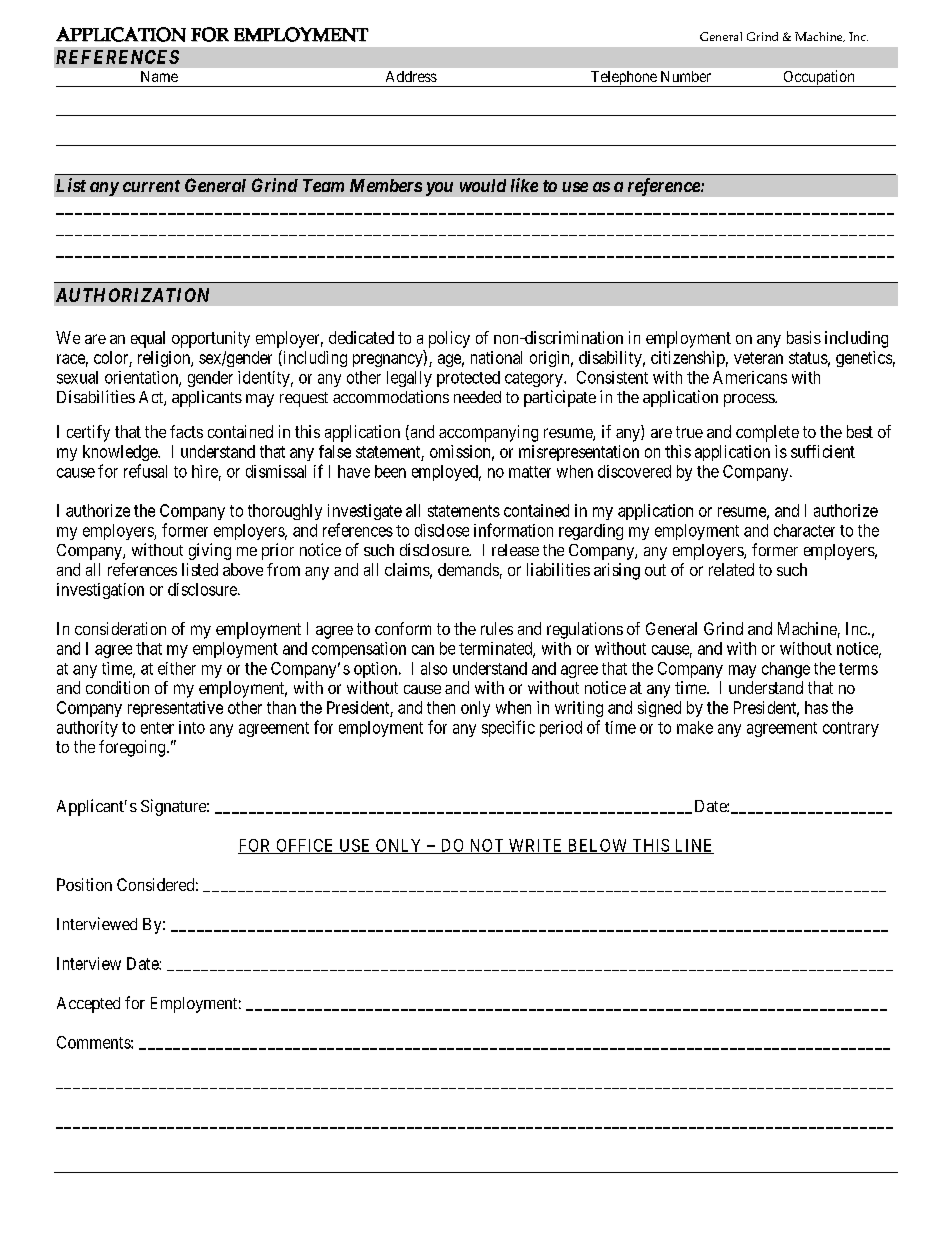 This image has width=952, height=1233. What do you see at coordinates (441, 707) in the image?
I see `then` at bounding box center [441, 707].
